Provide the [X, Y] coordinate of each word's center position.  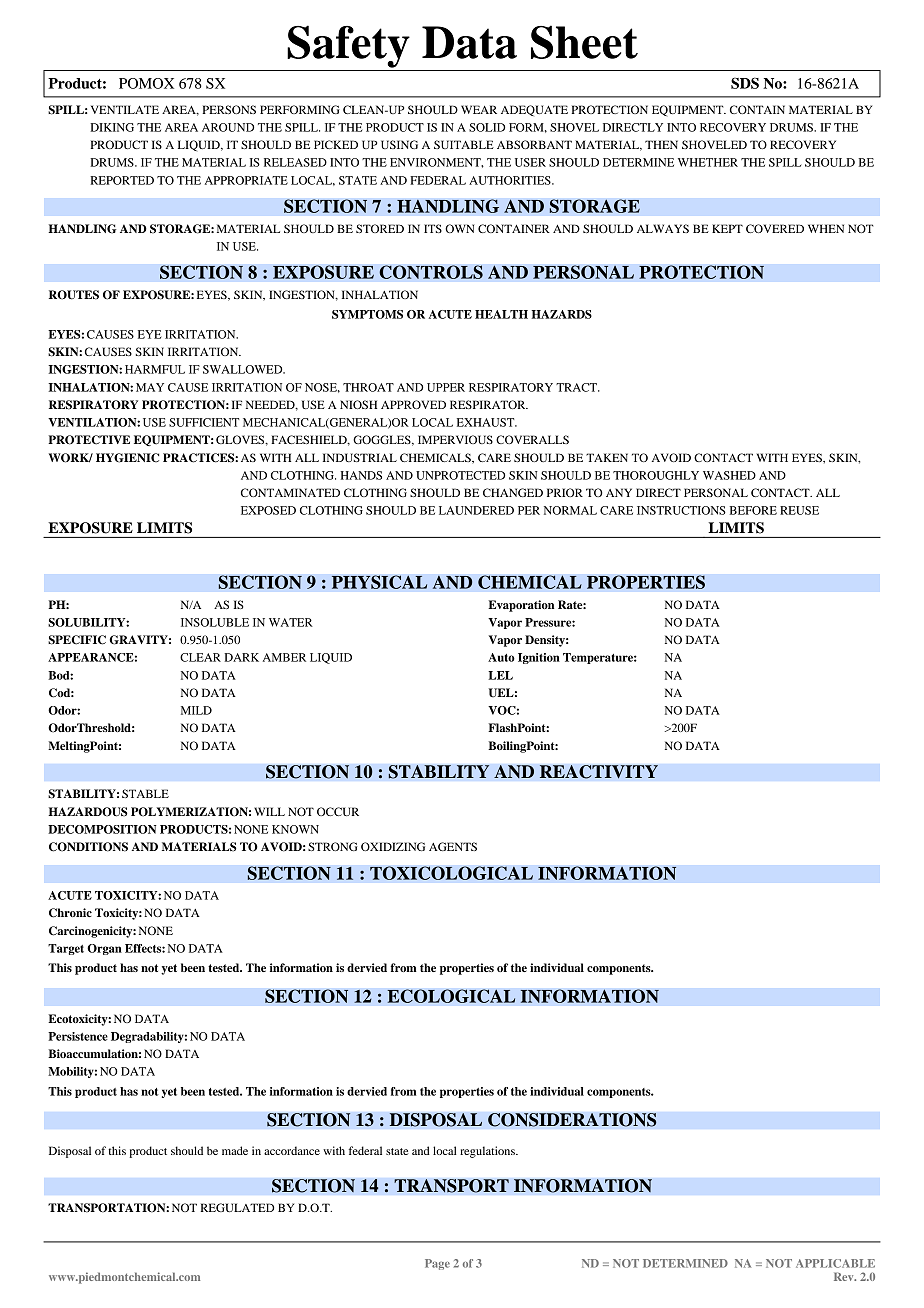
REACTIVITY [598, 772]
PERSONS [229, 109]
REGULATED [237, 1207]
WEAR [479, 109]
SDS [745, 83]
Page [437, 1264]
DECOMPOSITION [102, 829]
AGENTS [453, 846]
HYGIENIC [127, 458]
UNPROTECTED [460, 475]
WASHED [729, 475]
